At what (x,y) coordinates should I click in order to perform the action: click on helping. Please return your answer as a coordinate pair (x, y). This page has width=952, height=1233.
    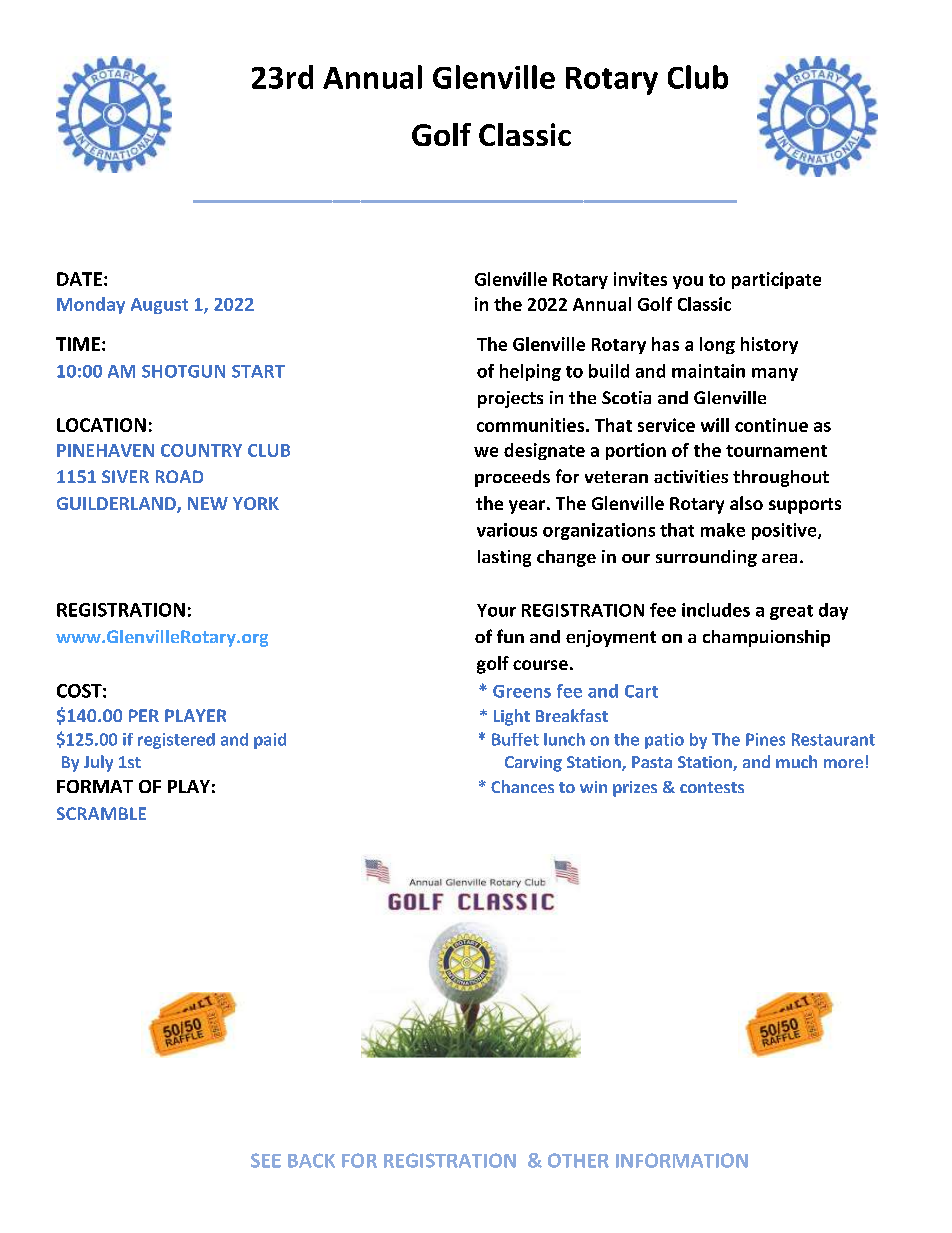
    Looking at the image, I should click on (530, 372).
